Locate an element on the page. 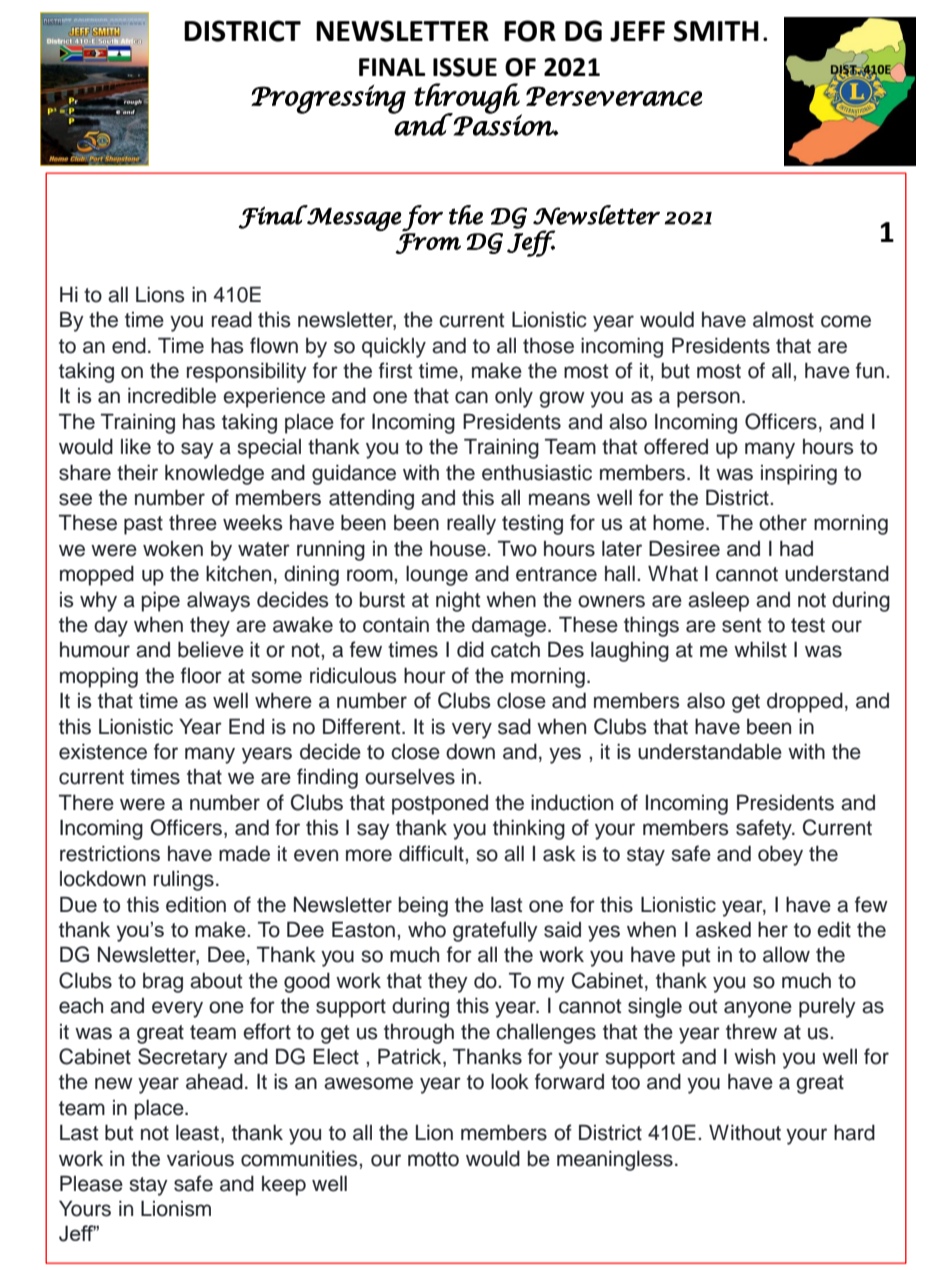 This document has width=952, height=1270. hard is located at coordinates (854, 1132).
